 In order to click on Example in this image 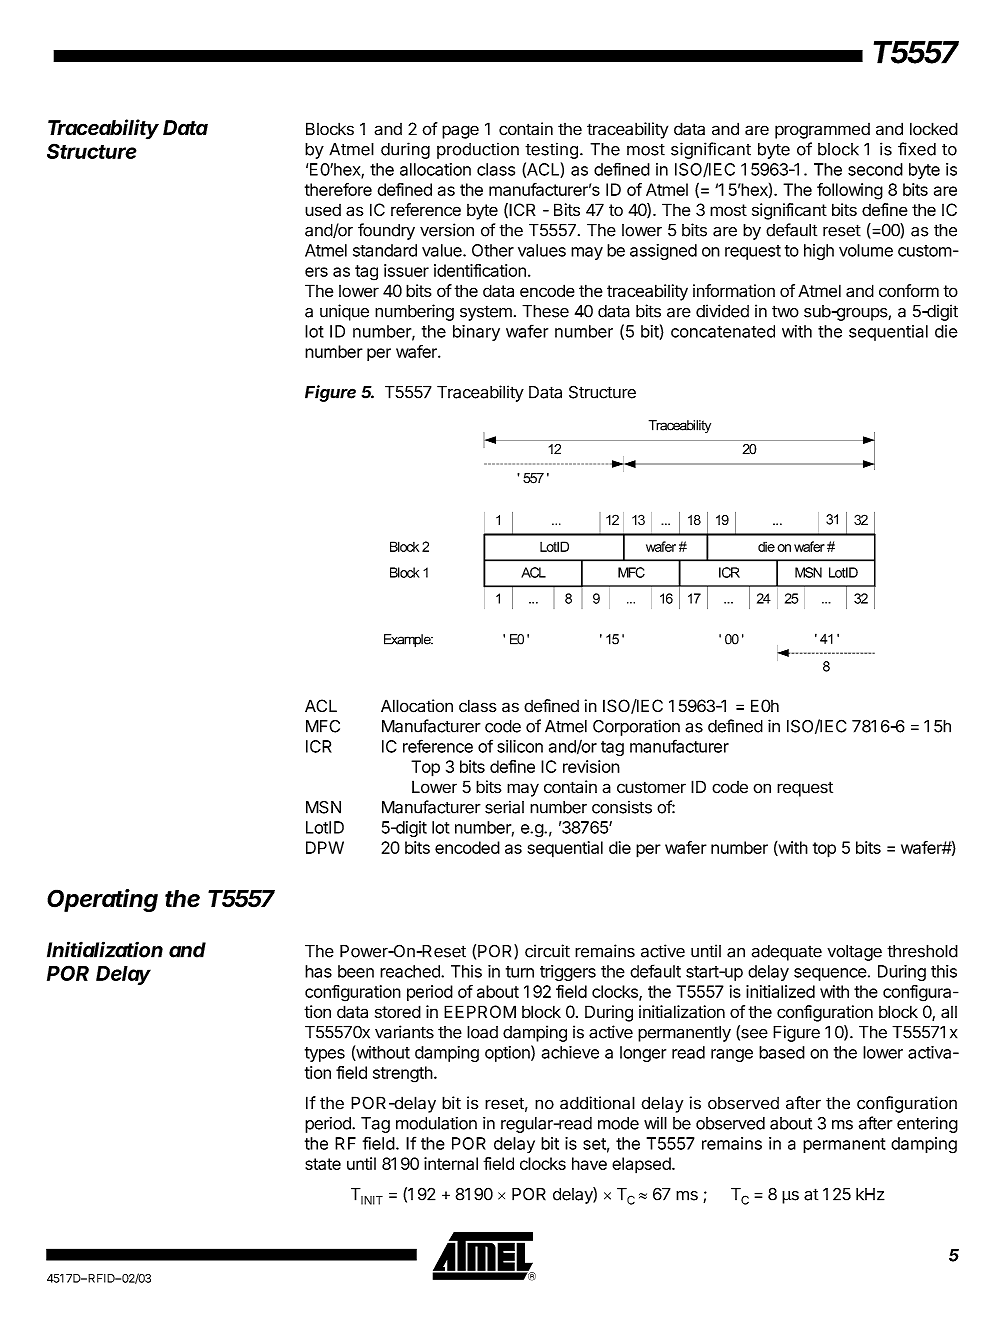, I will do `click(408, 640)`.
